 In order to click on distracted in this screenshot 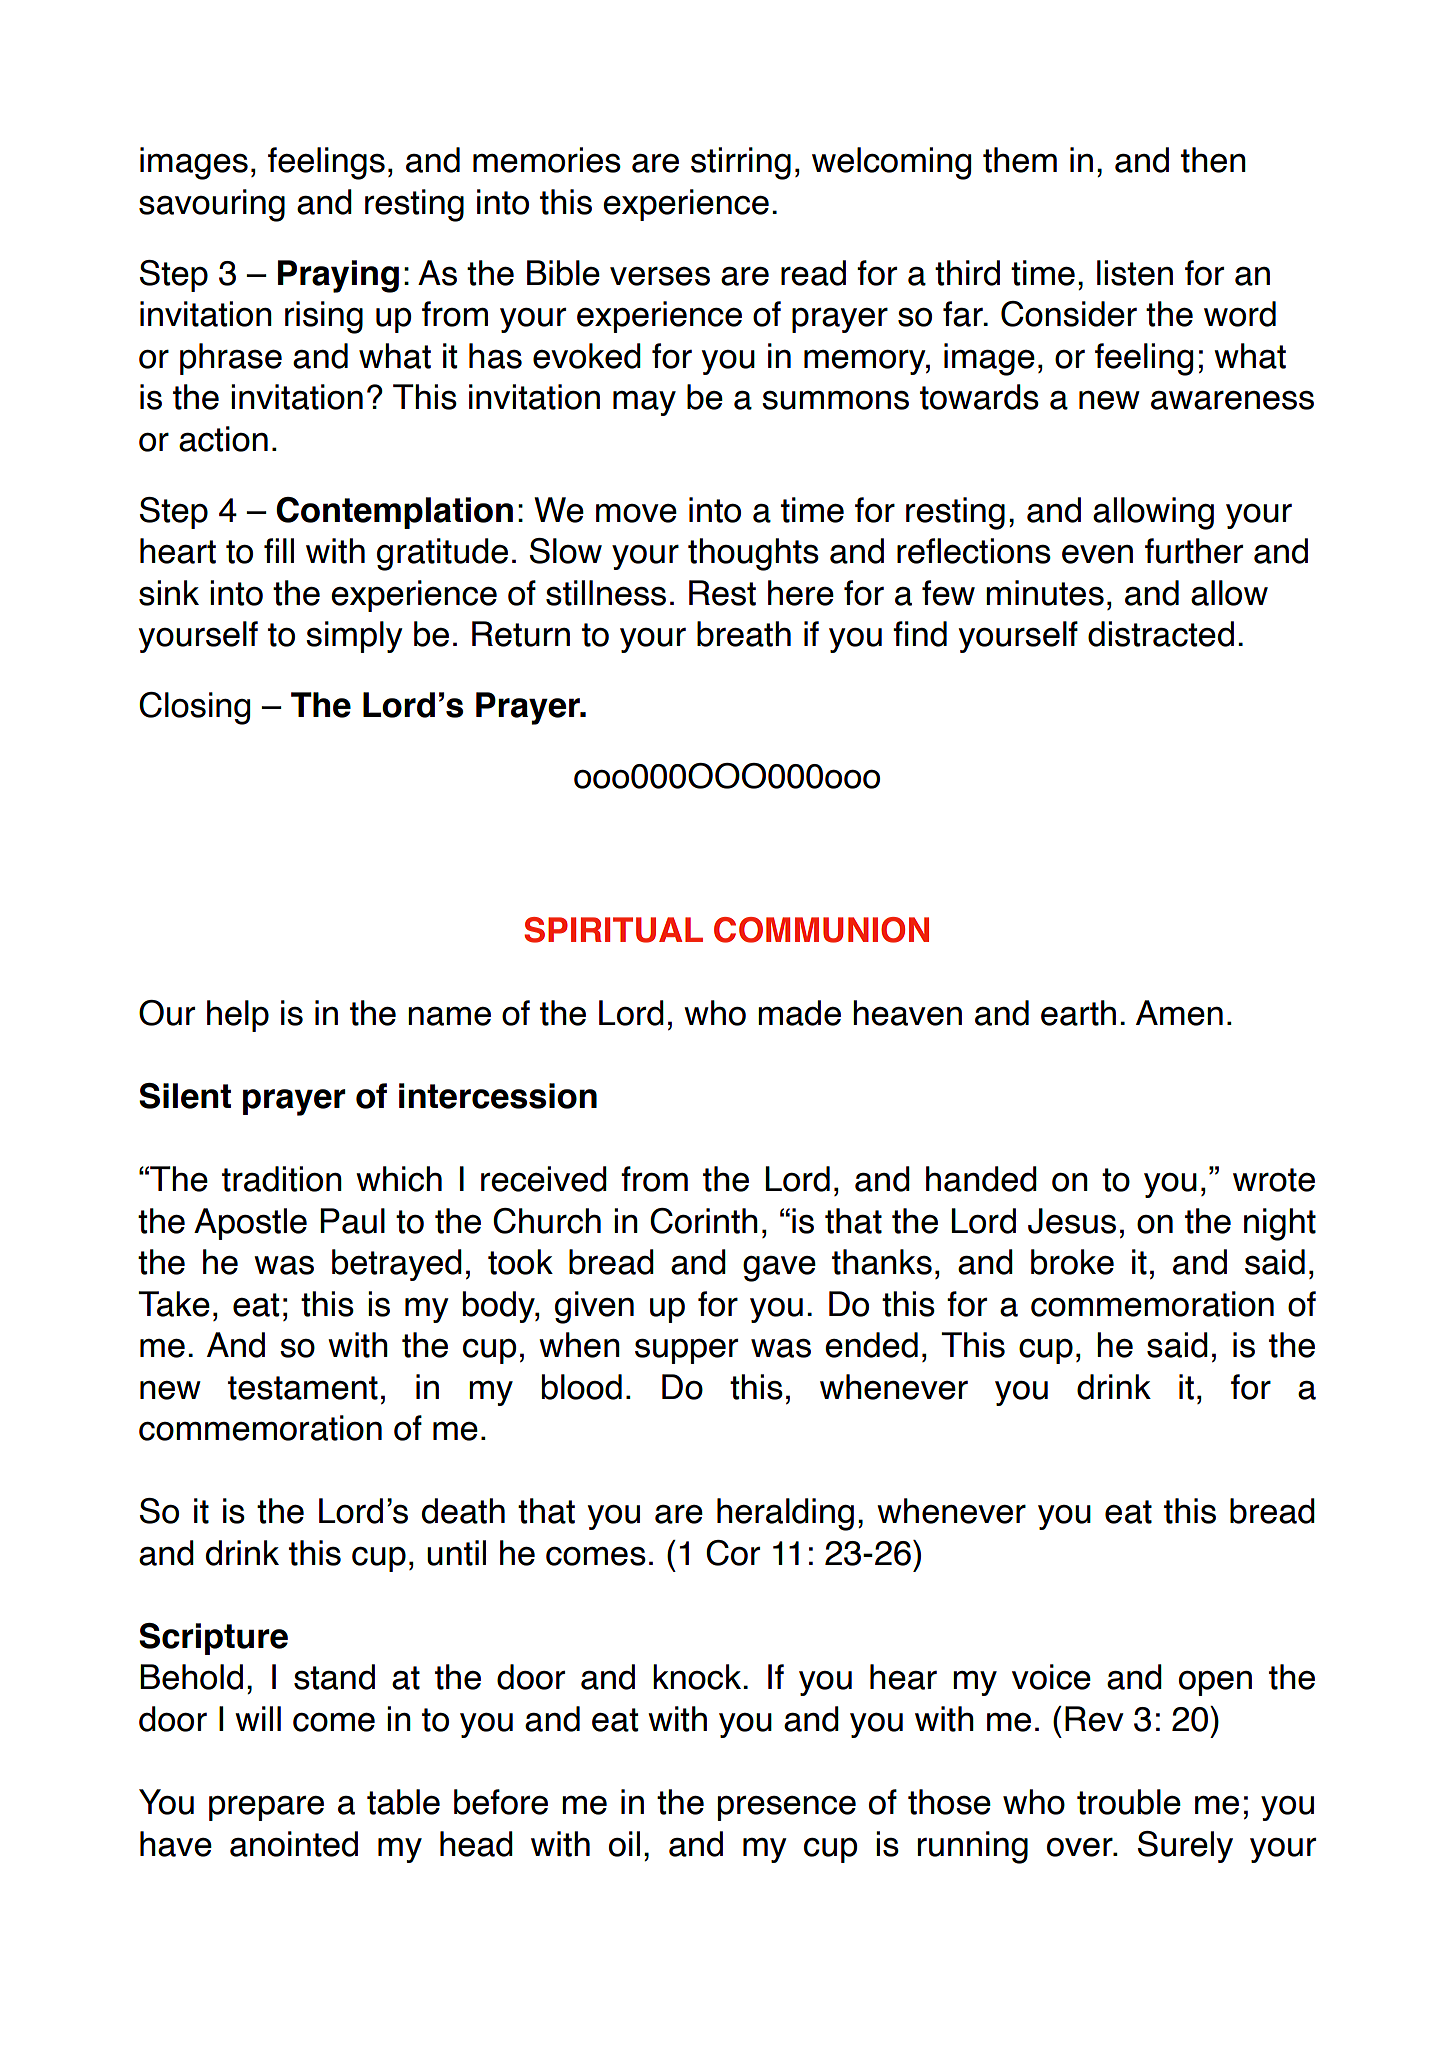, I will do `click(1161, 634)`.
